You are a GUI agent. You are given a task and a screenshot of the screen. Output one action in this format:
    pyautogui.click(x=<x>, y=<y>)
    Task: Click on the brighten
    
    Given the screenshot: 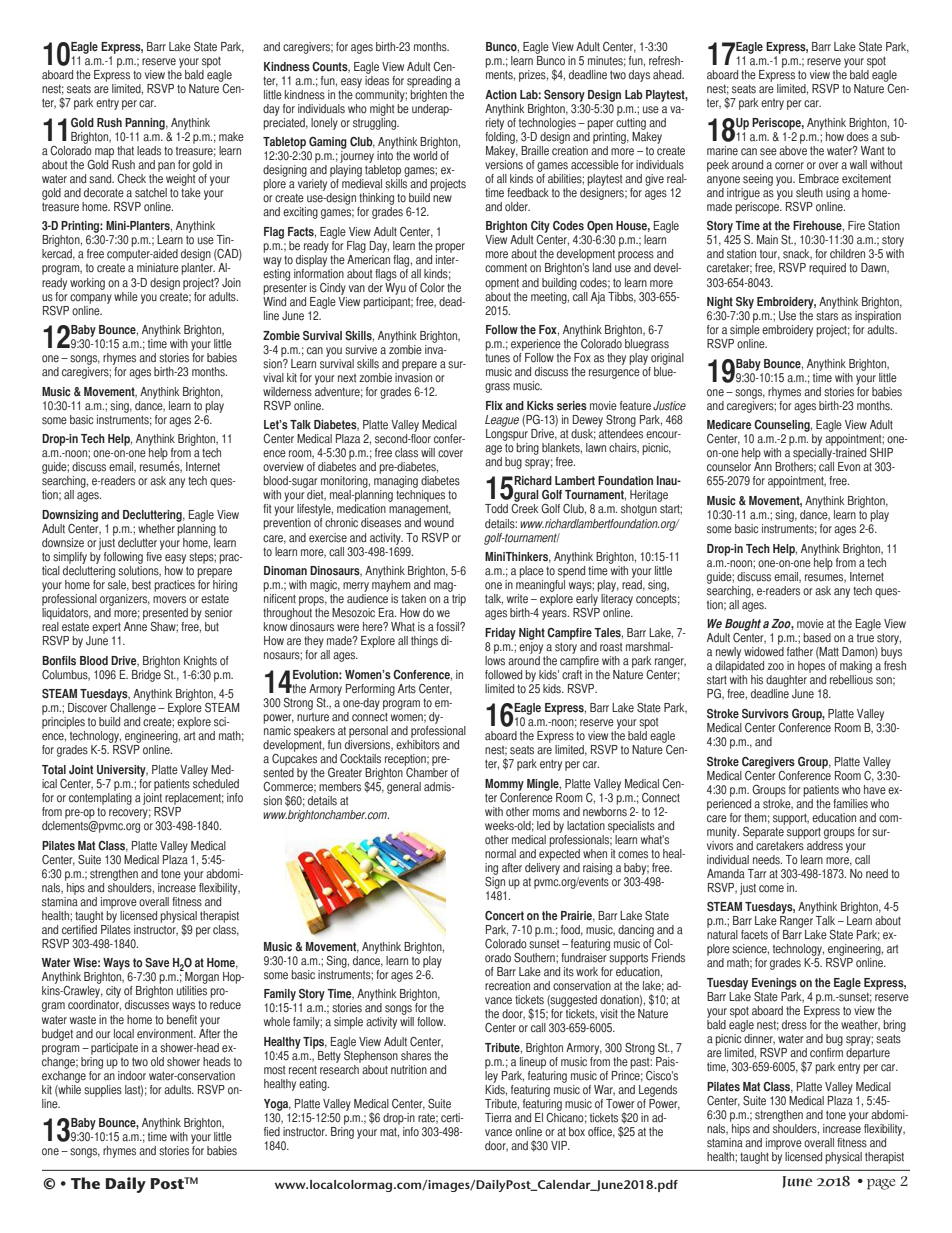 What is the action you would take?
    pyautogui.click(x=429, y=94)
